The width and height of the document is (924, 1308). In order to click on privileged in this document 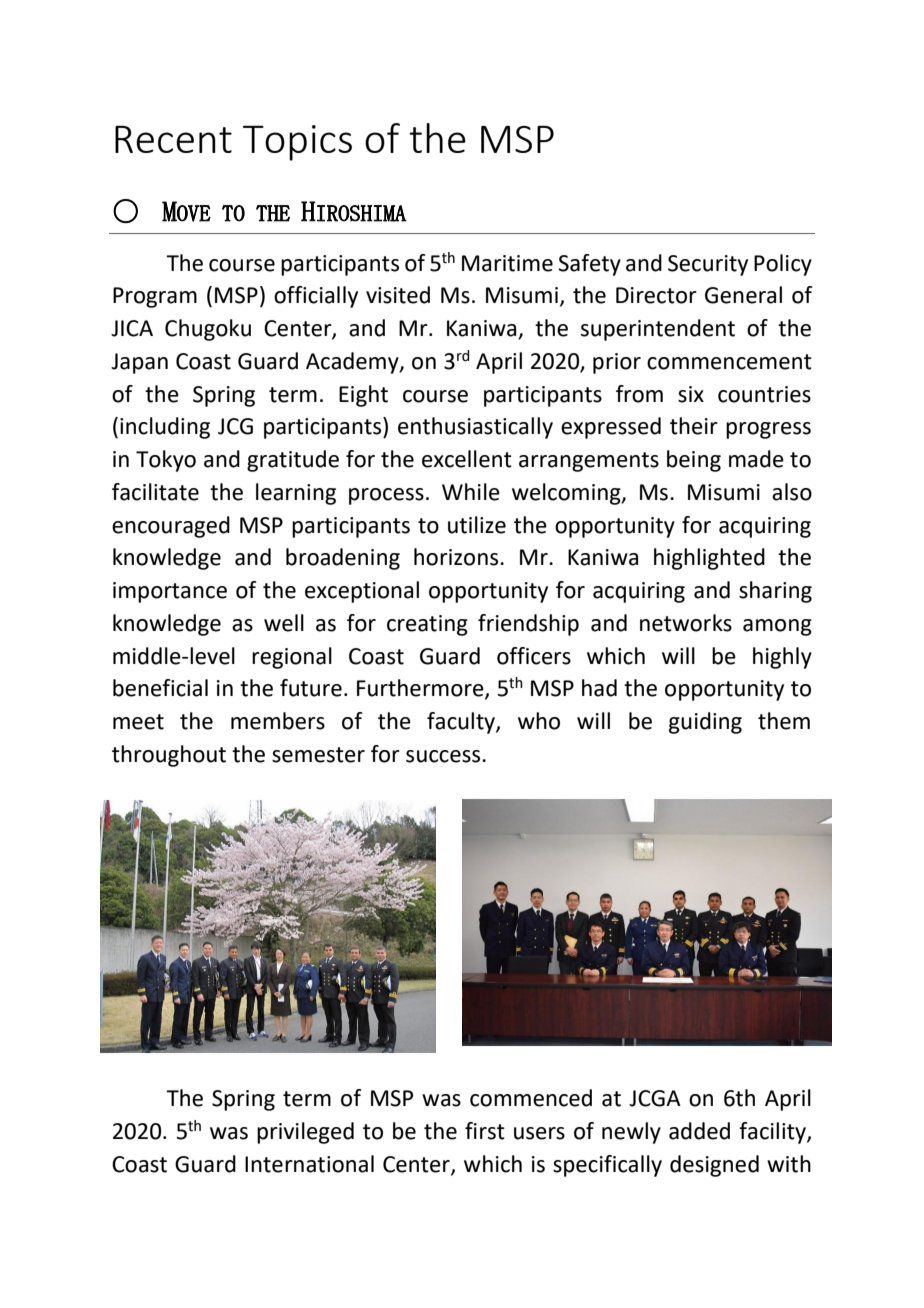, I will do `click(305, 1133)`.
